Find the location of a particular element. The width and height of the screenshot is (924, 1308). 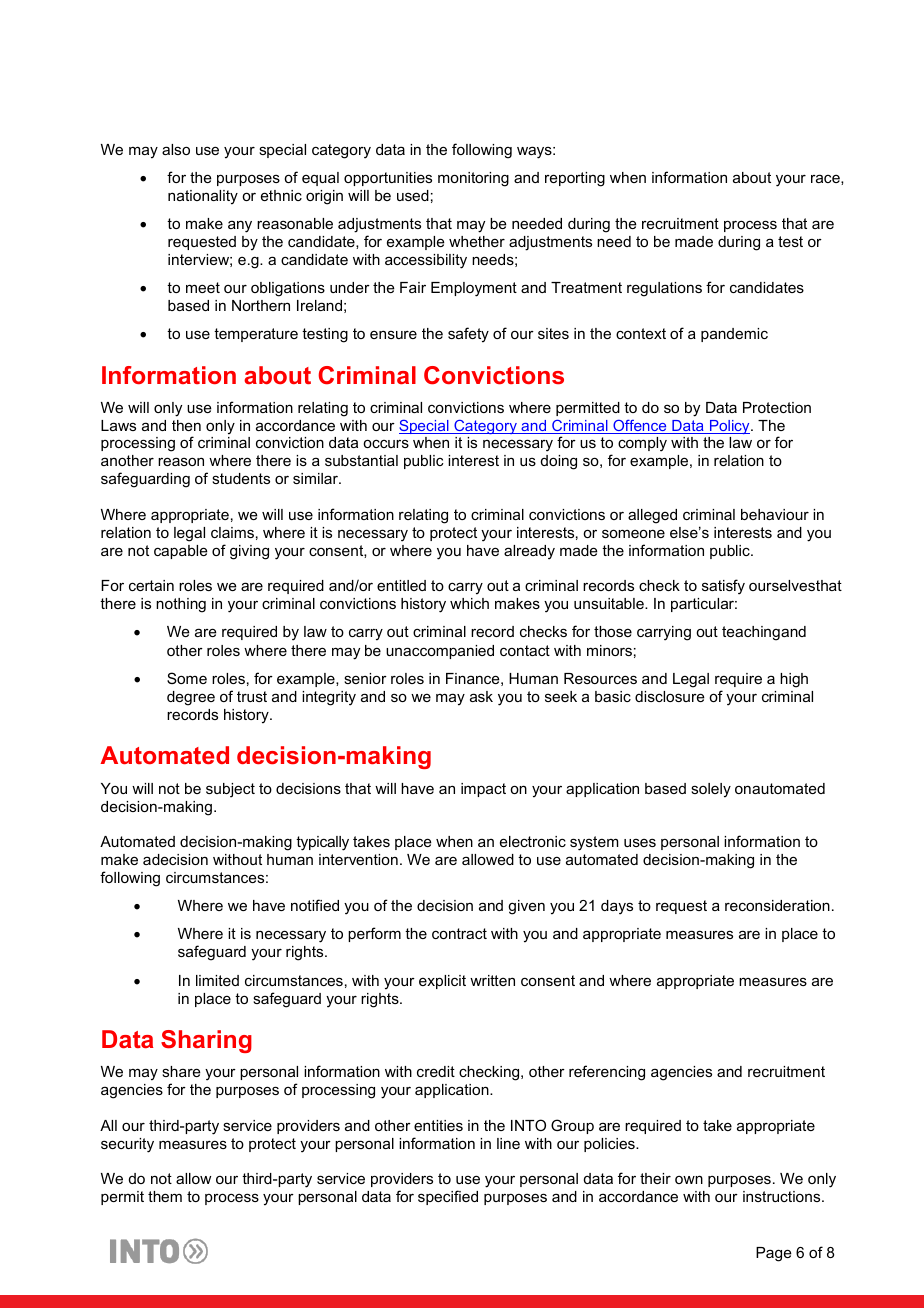

Policy is located at coordinates (729, 427).
